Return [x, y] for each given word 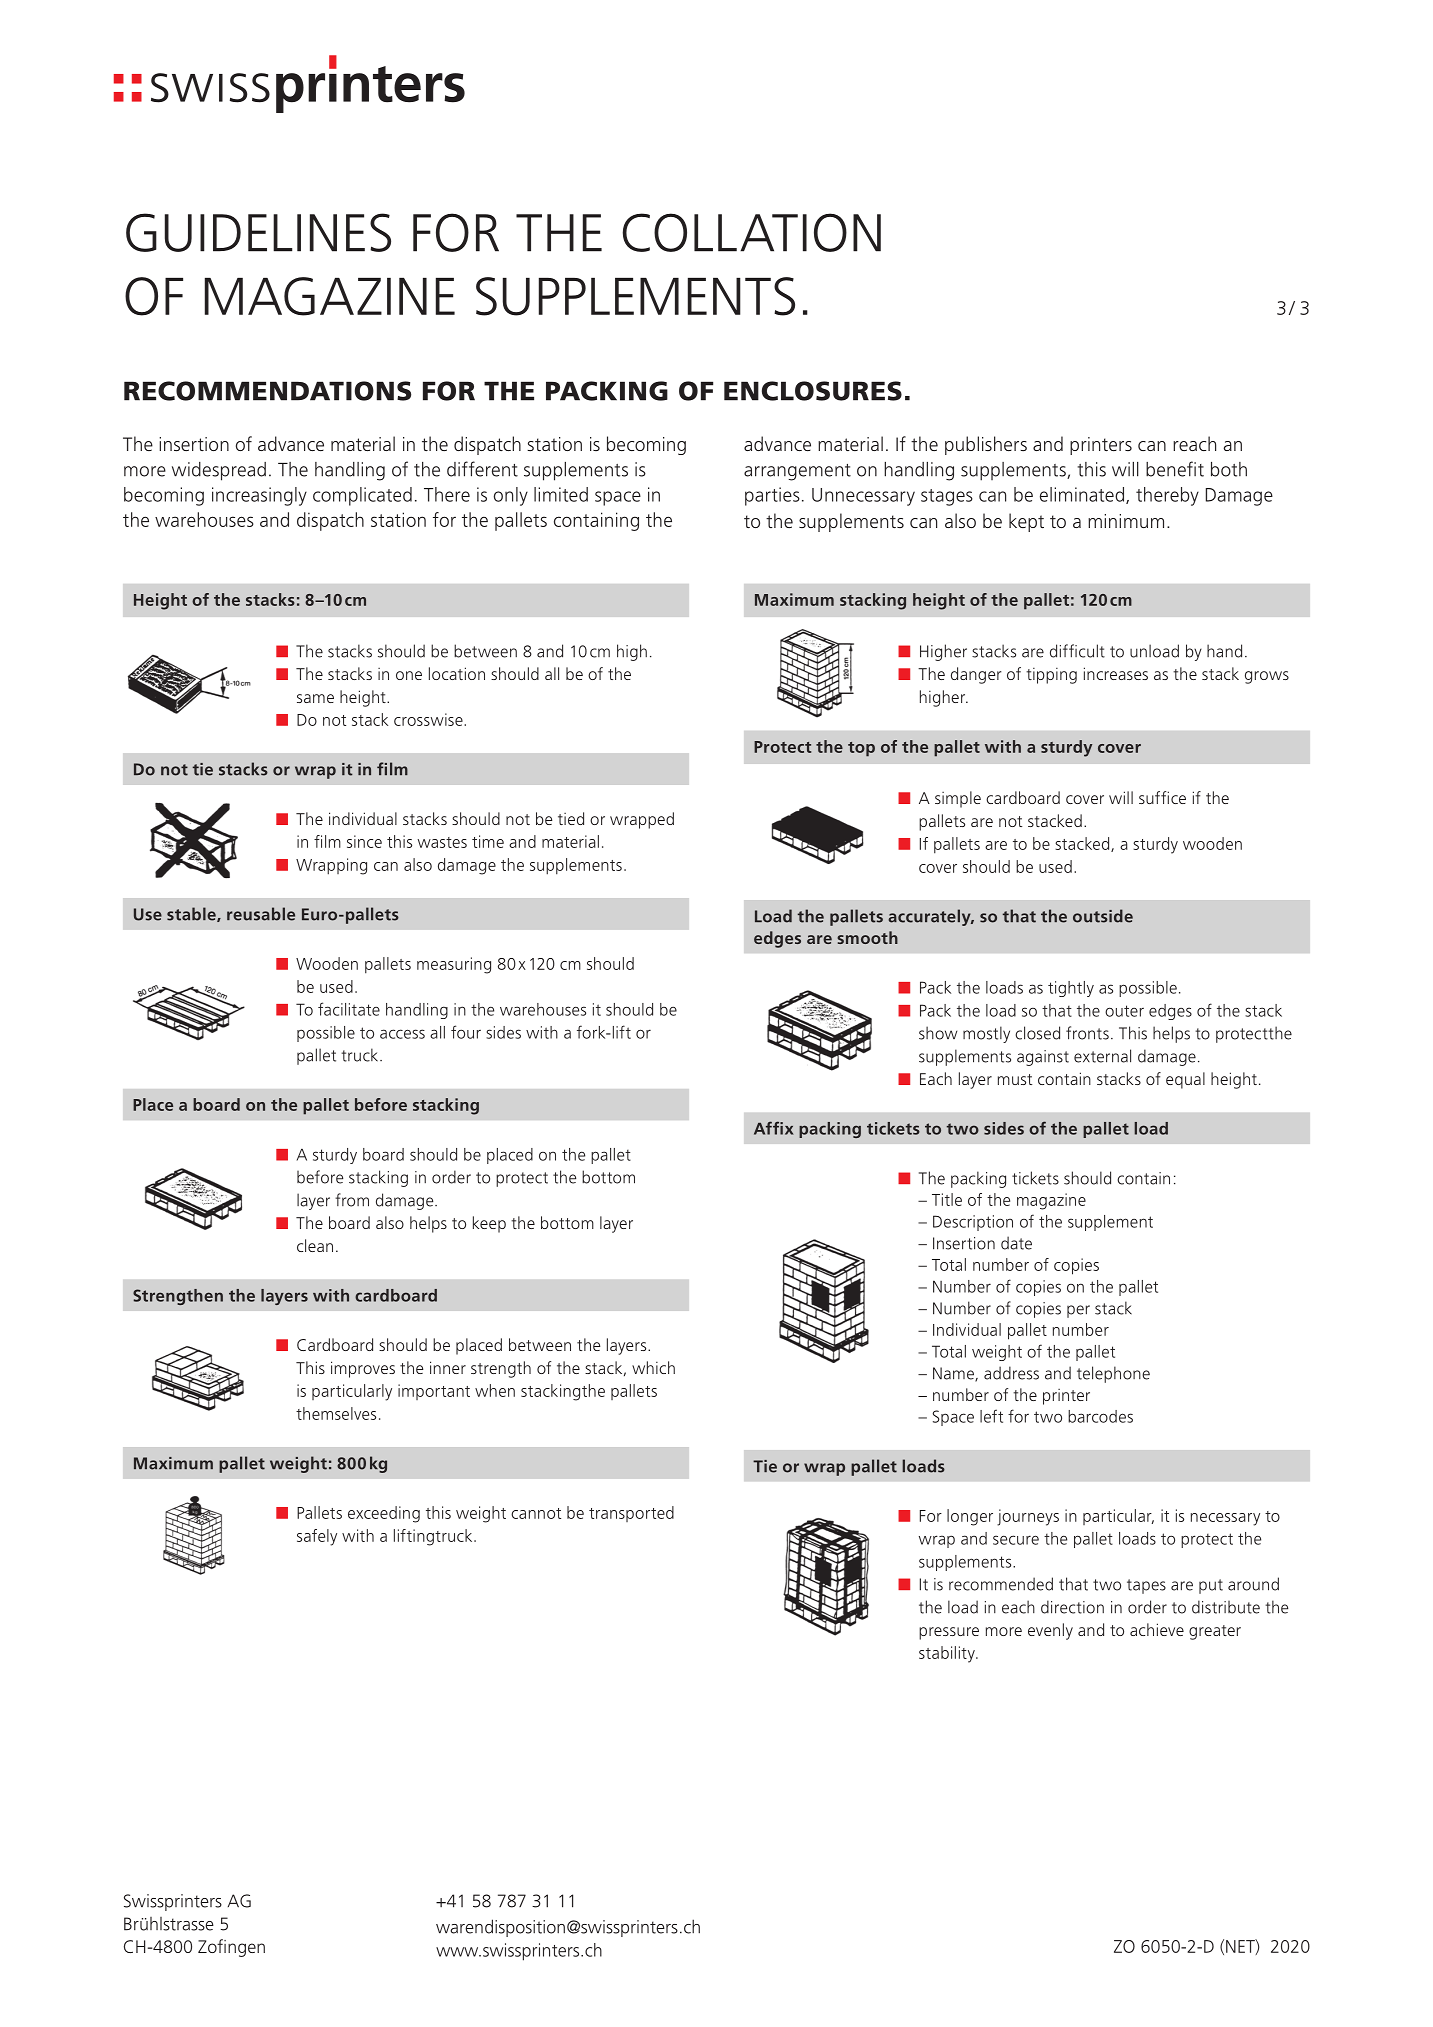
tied [571, 818]
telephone [1113, 1374]
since [364, 841]
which [653, 1367]
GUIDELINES [258, 232]
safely [317, 1537]
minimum [1126, 521]
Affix [774, 1128]
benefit [1175, 469]
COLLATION [752, 232]
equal [1185, 1080]
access [402, 1034]
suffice [1162, 797]
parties [772, 496]
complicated [362, 496]
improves [363, 1369]
